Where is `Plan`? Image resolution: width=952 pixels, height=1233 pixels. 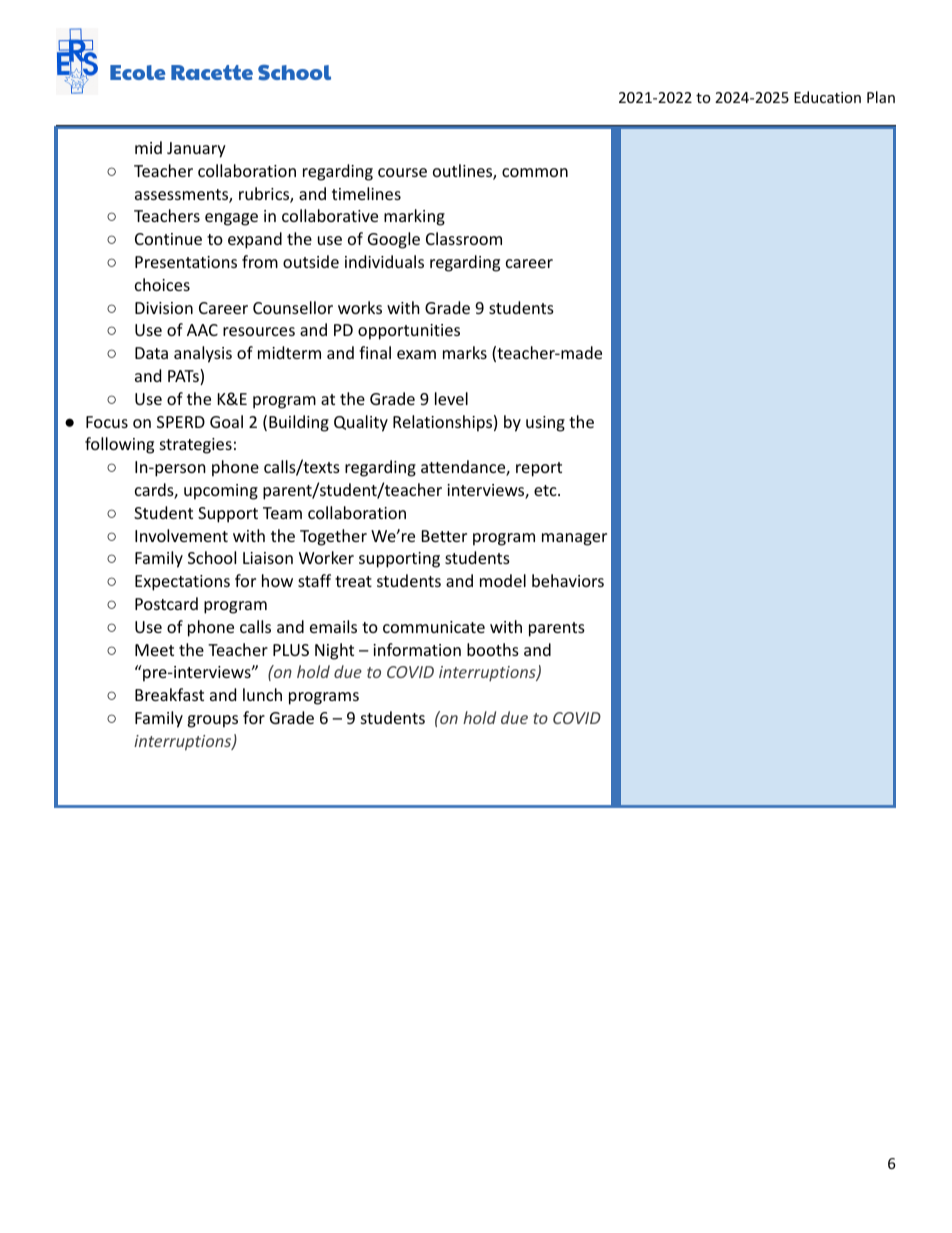 Plan is located at coordinates (881, 97).
